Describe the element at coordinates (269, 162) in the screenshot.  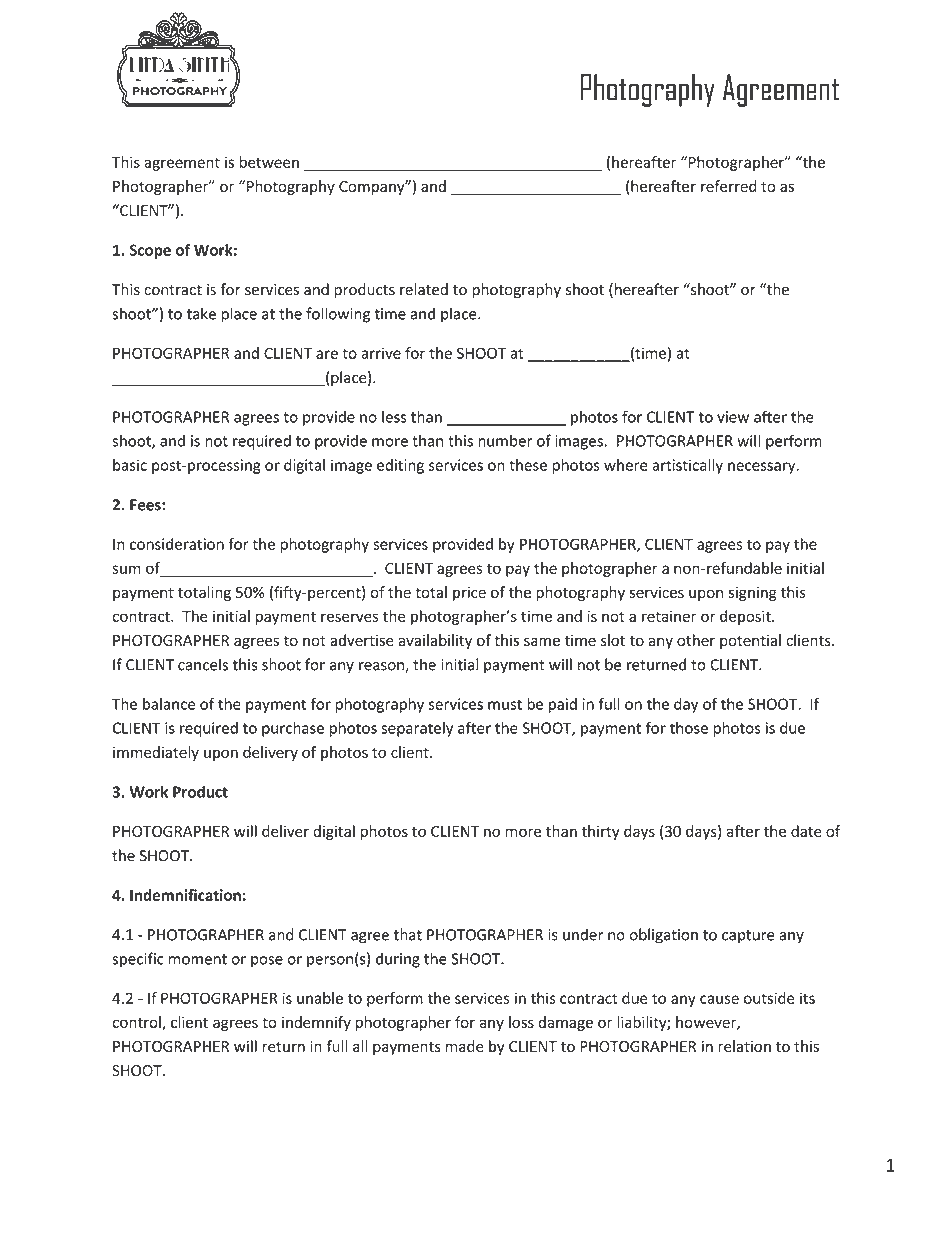
I see `between` at that location.
